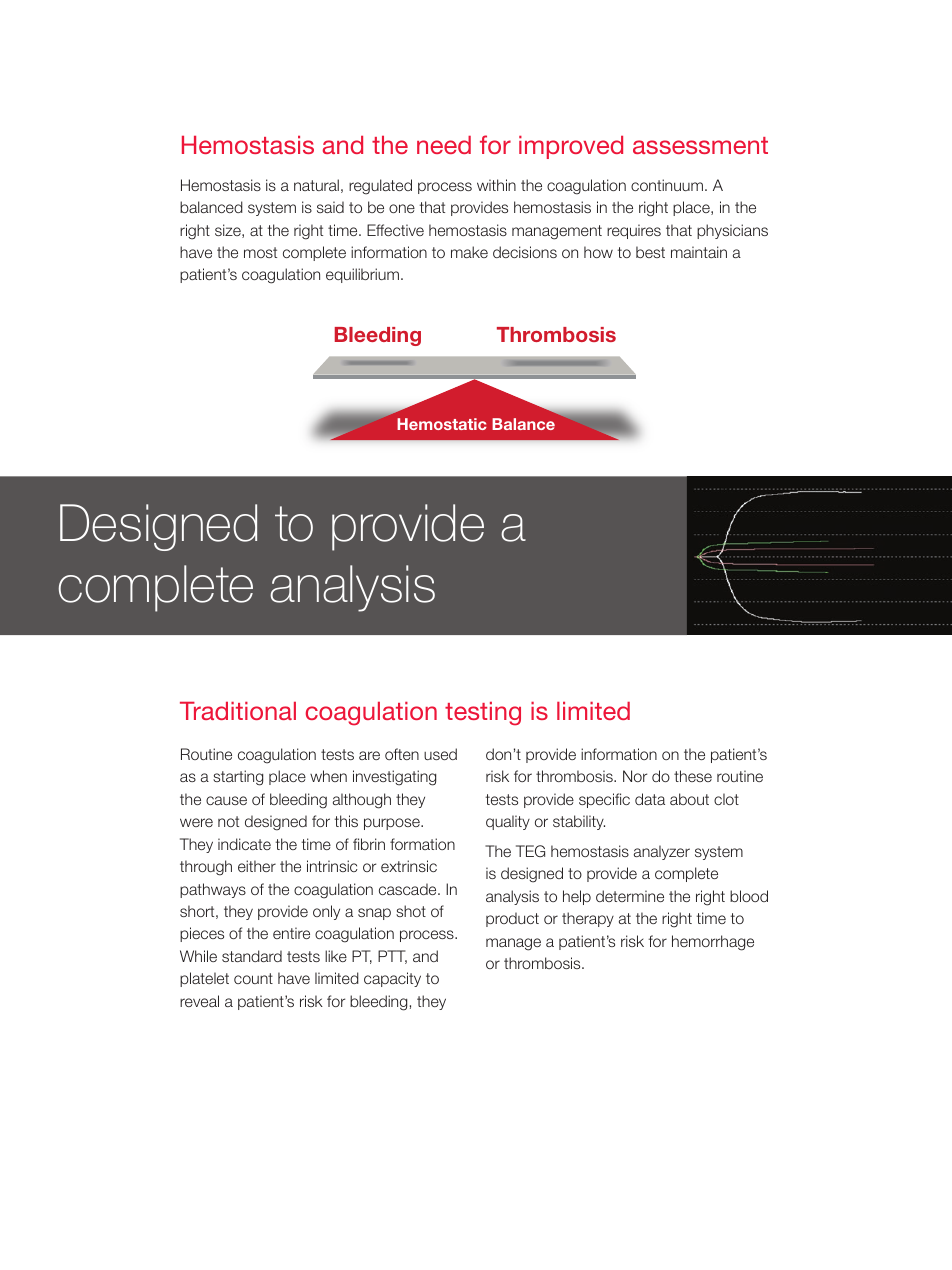 Image resolution: width=952 pixels, height=1270 pixels. I want to click on natural, so click(316, 185).
